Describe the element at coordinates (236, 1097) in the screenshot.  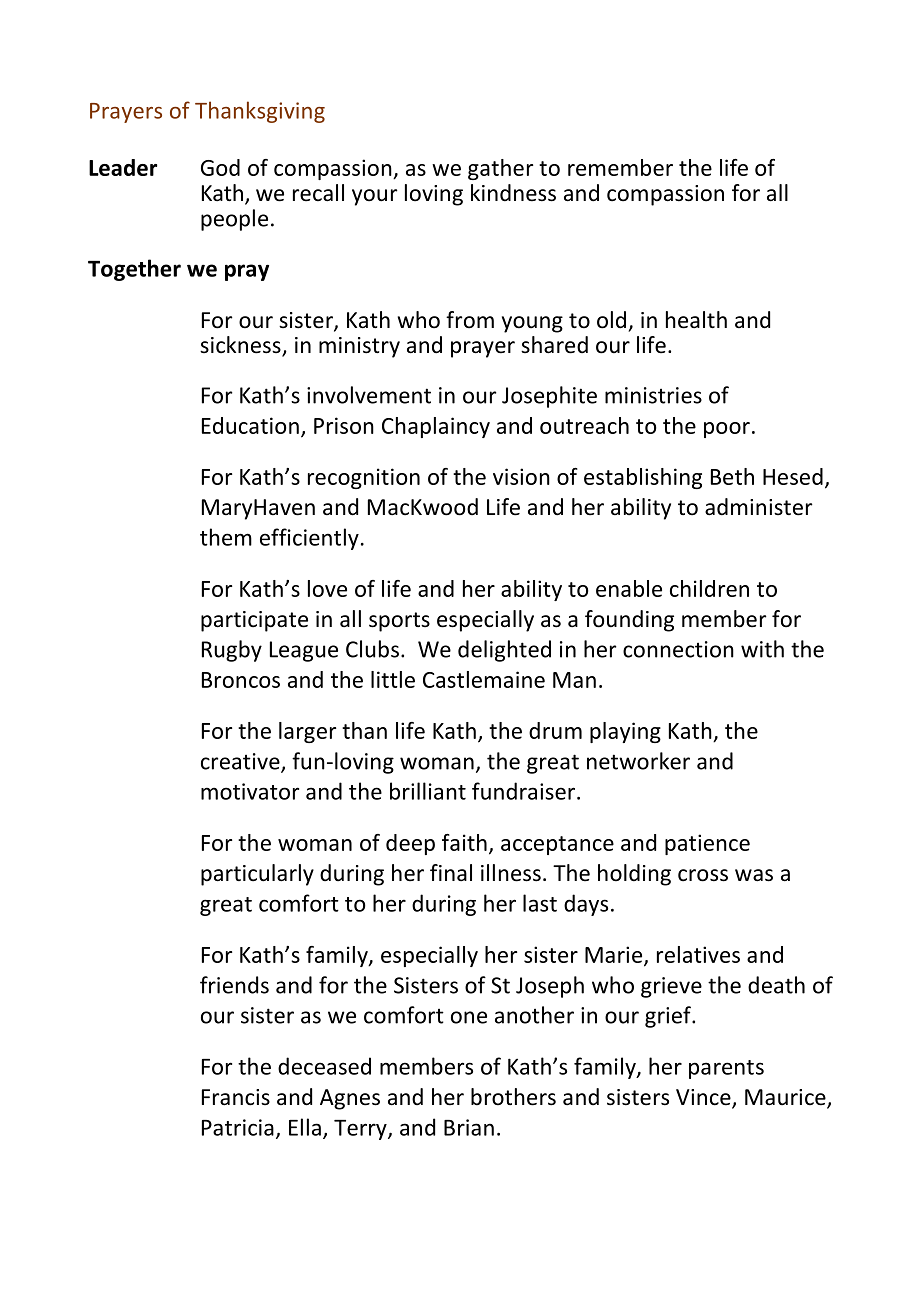
I see `Francis` at that location.
